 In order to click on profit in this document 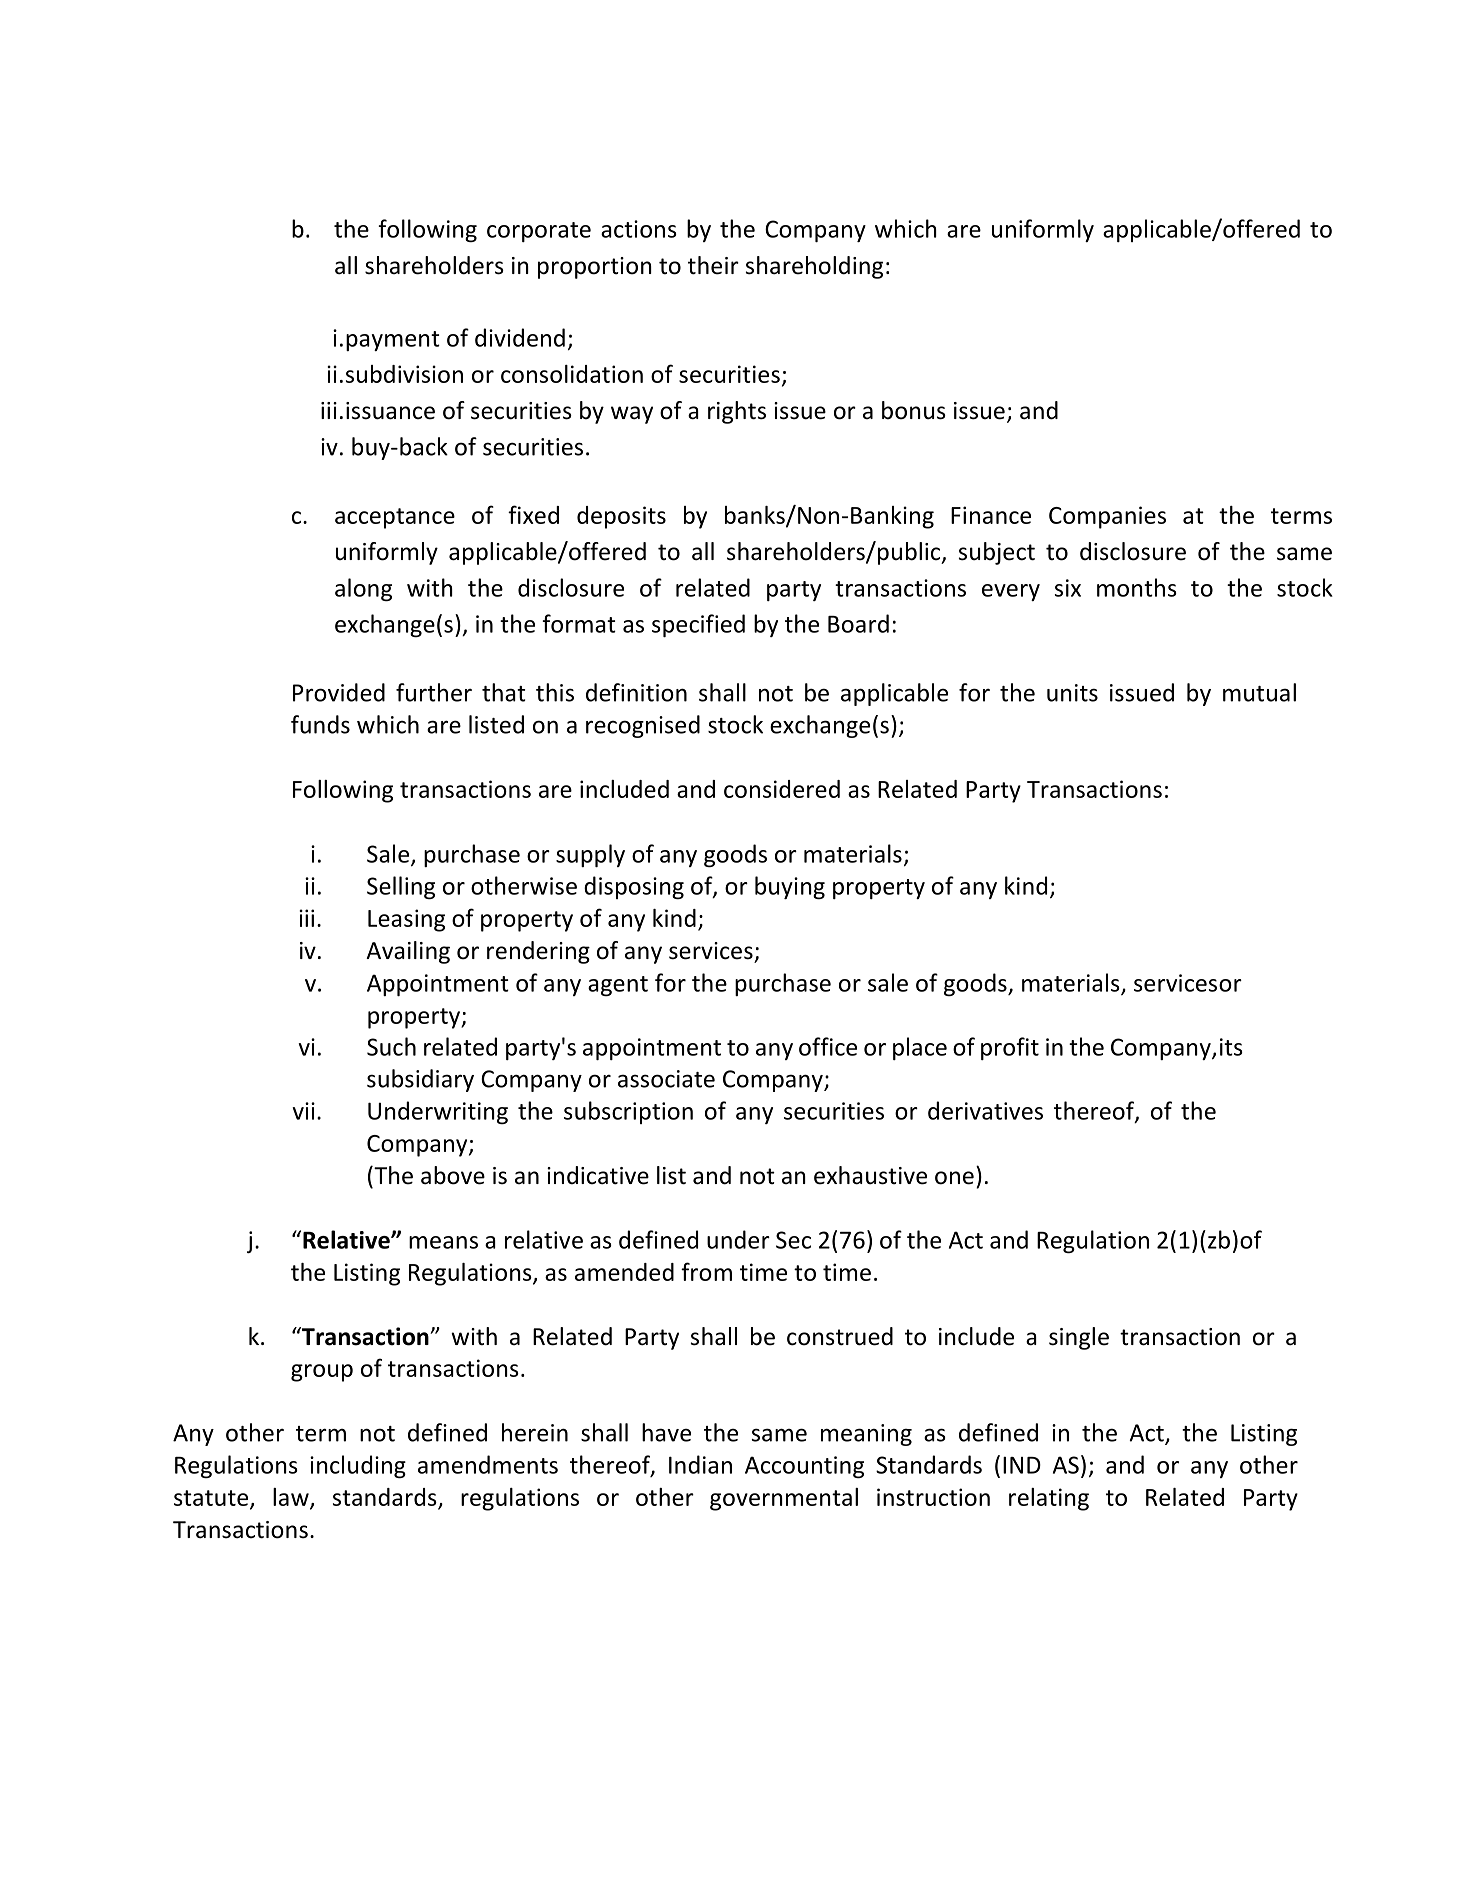, I will do `click(1010, 1048)`.
